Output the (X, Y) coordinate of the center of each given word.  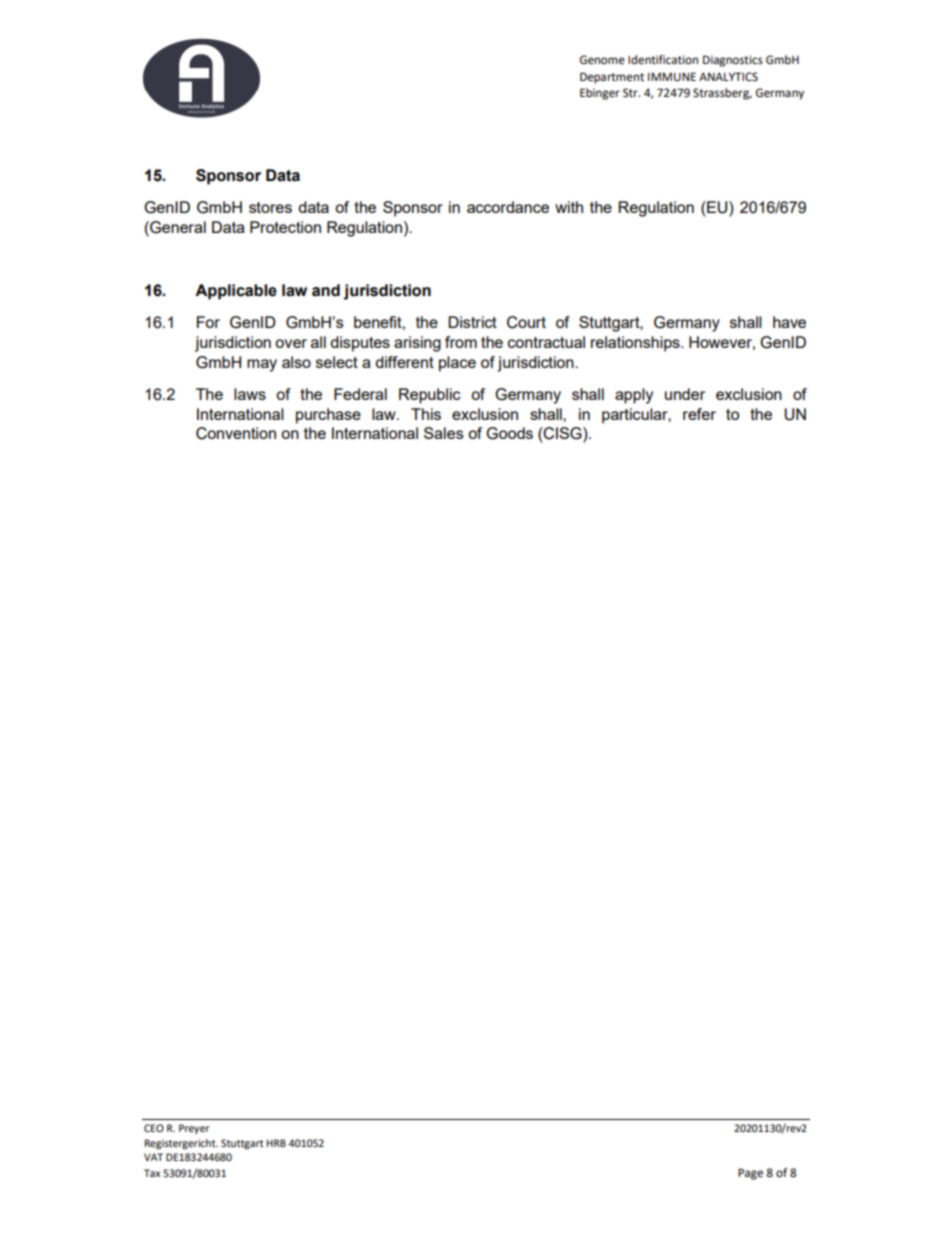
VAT (153, 1157)
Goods (509, 433)
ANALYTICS (728, 77)
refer (699, 414)
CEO (154, 1128)
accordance (508, 207)
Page (750, 1174)
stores (270, 207)
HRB (276, 1143)
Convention (236, 433)
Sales (444, 433)
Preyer (194, 1129)
